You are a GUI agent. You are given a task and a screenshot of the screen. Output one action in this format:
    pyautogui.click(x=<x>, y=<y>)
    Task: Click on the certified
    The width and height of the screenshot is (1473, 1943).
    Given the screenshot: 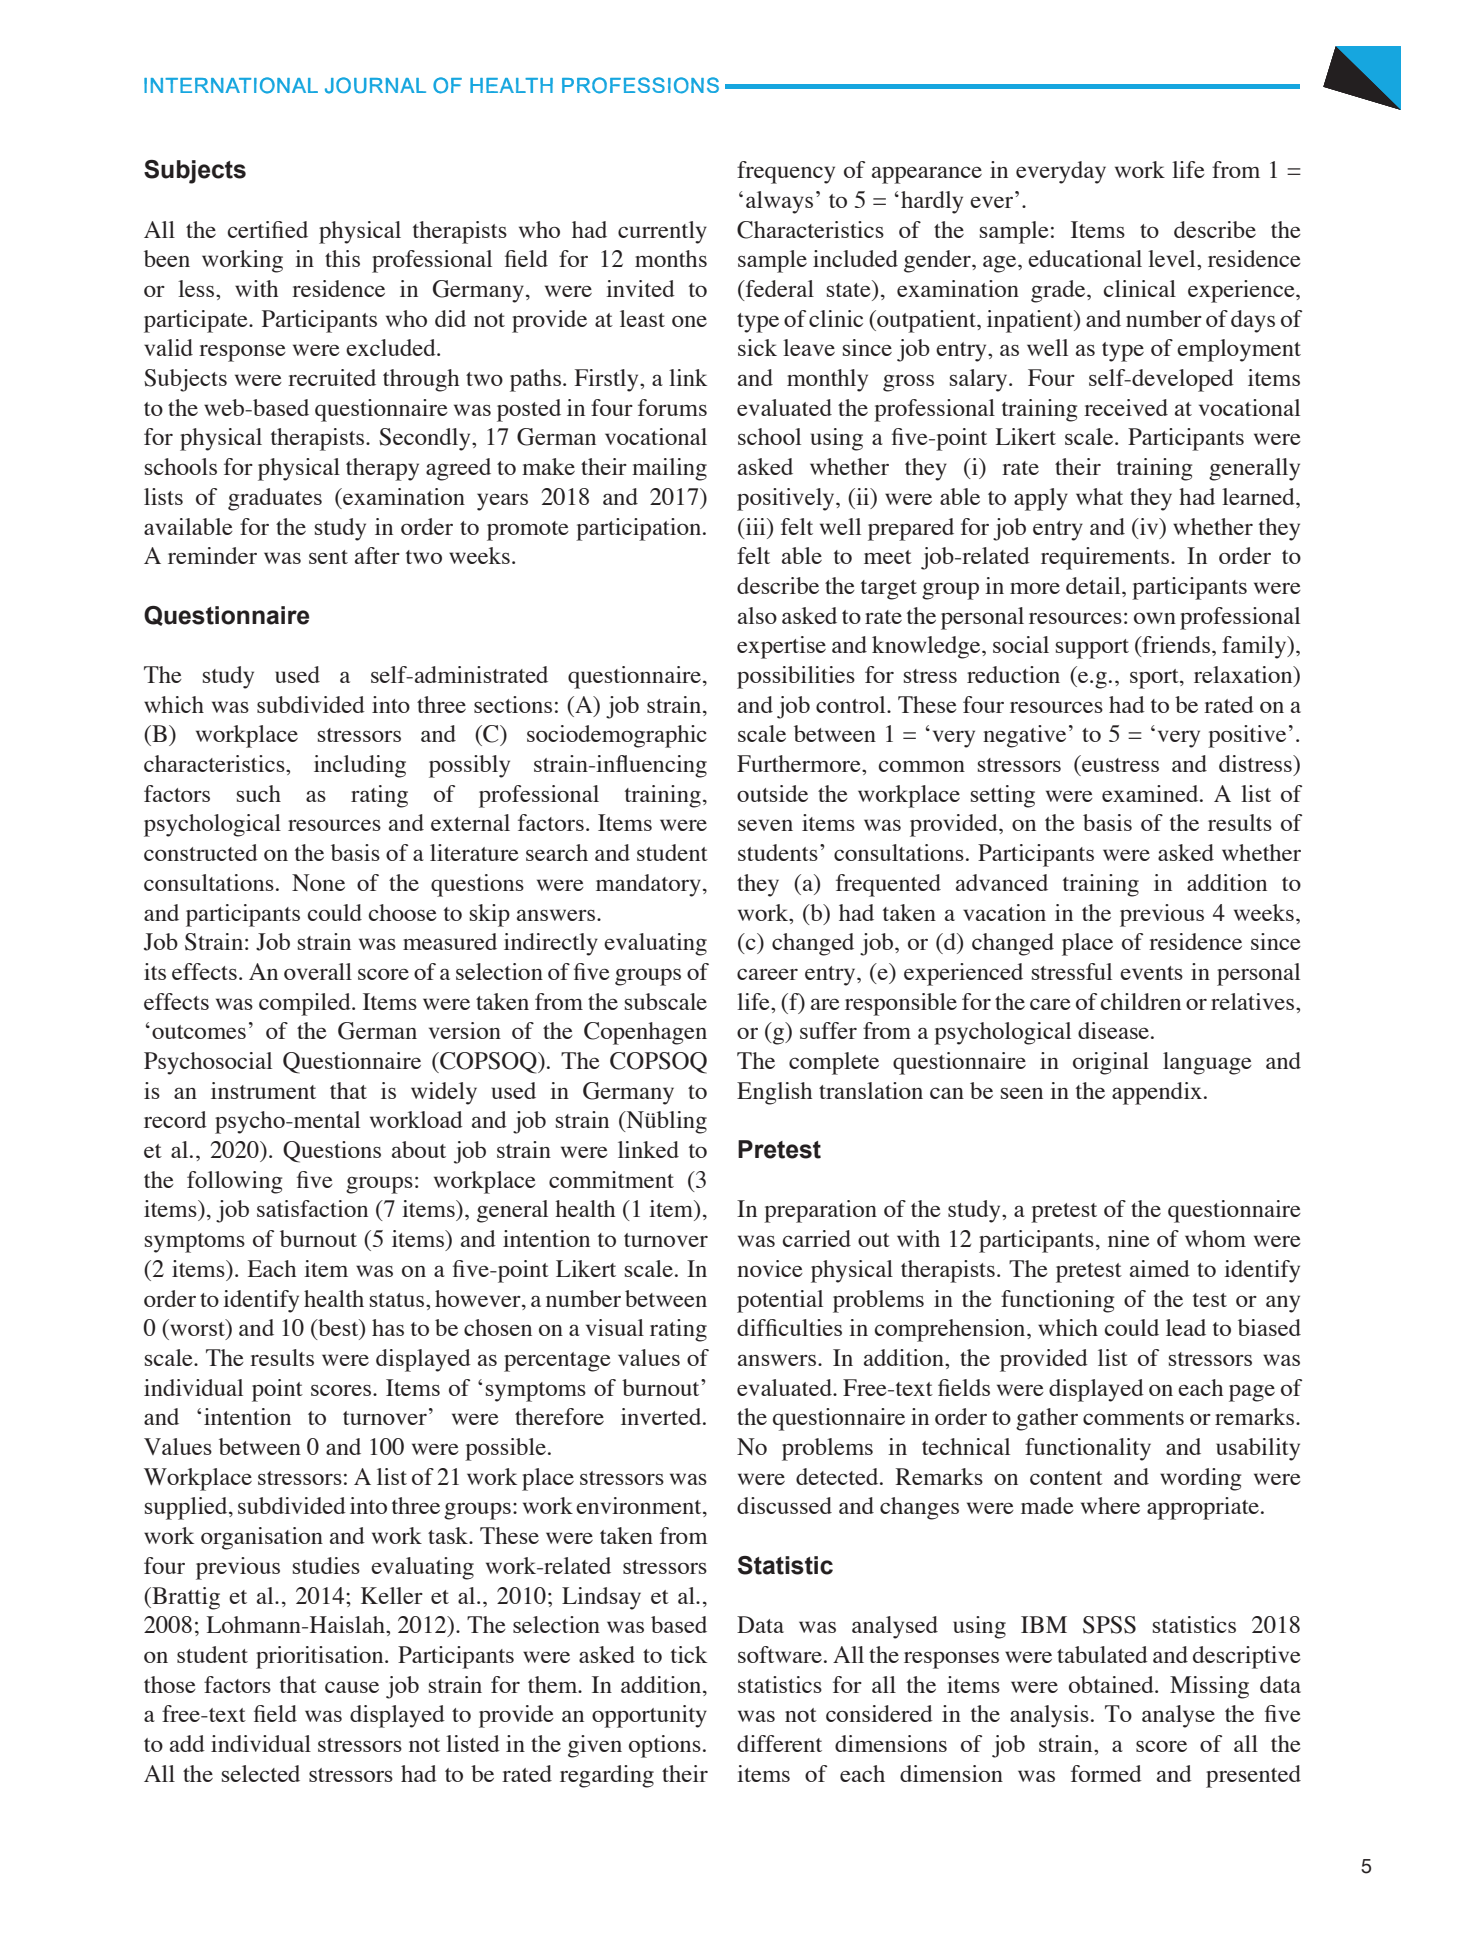 What is the action you would take?
    pyautogui.click(x=268, y=229)
